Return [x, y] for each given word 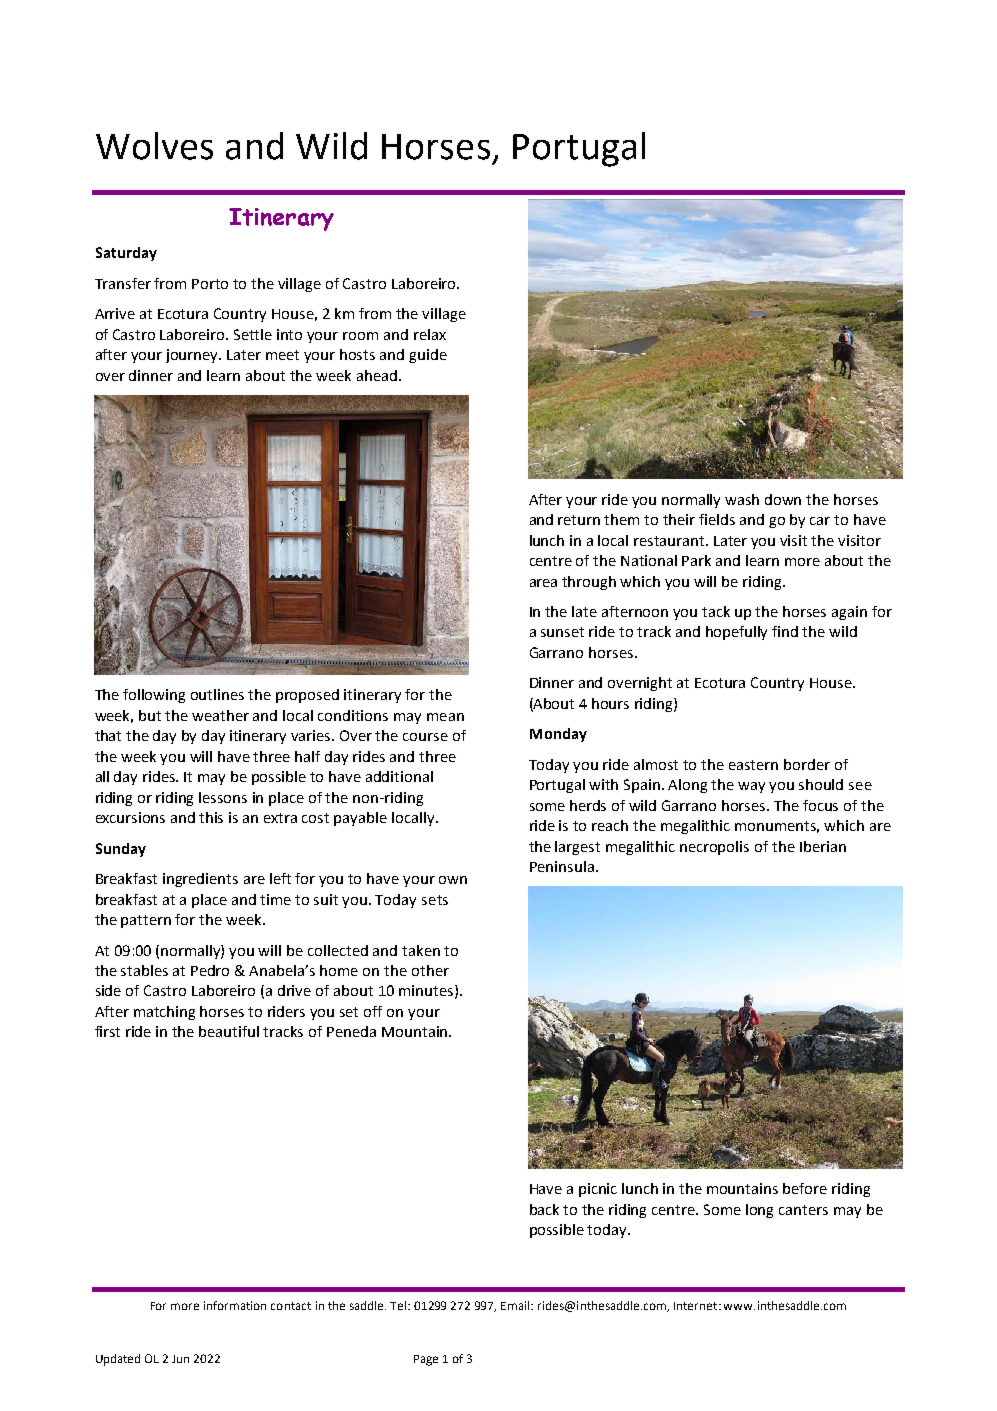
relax [430, 334]
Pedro [210, 970]
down [783, 499]
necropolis [714, 848]
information [235, 1305]
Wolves [154, 146]
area [543, 583]
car [820, 521]
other [430, 970]
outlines [217, 694]
